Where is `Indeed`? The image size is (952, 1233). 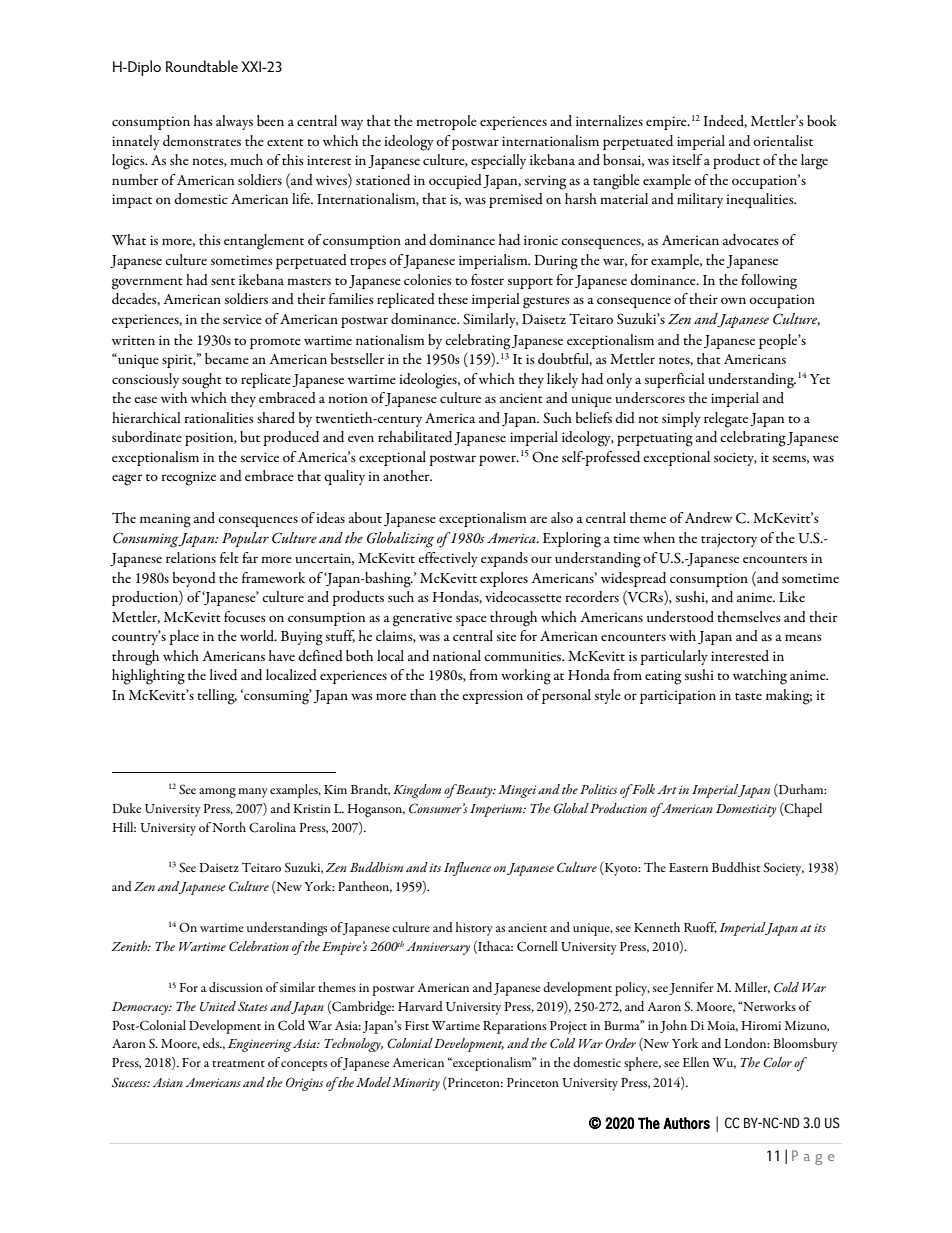 Indeed is located at coordinates (725, 121).
